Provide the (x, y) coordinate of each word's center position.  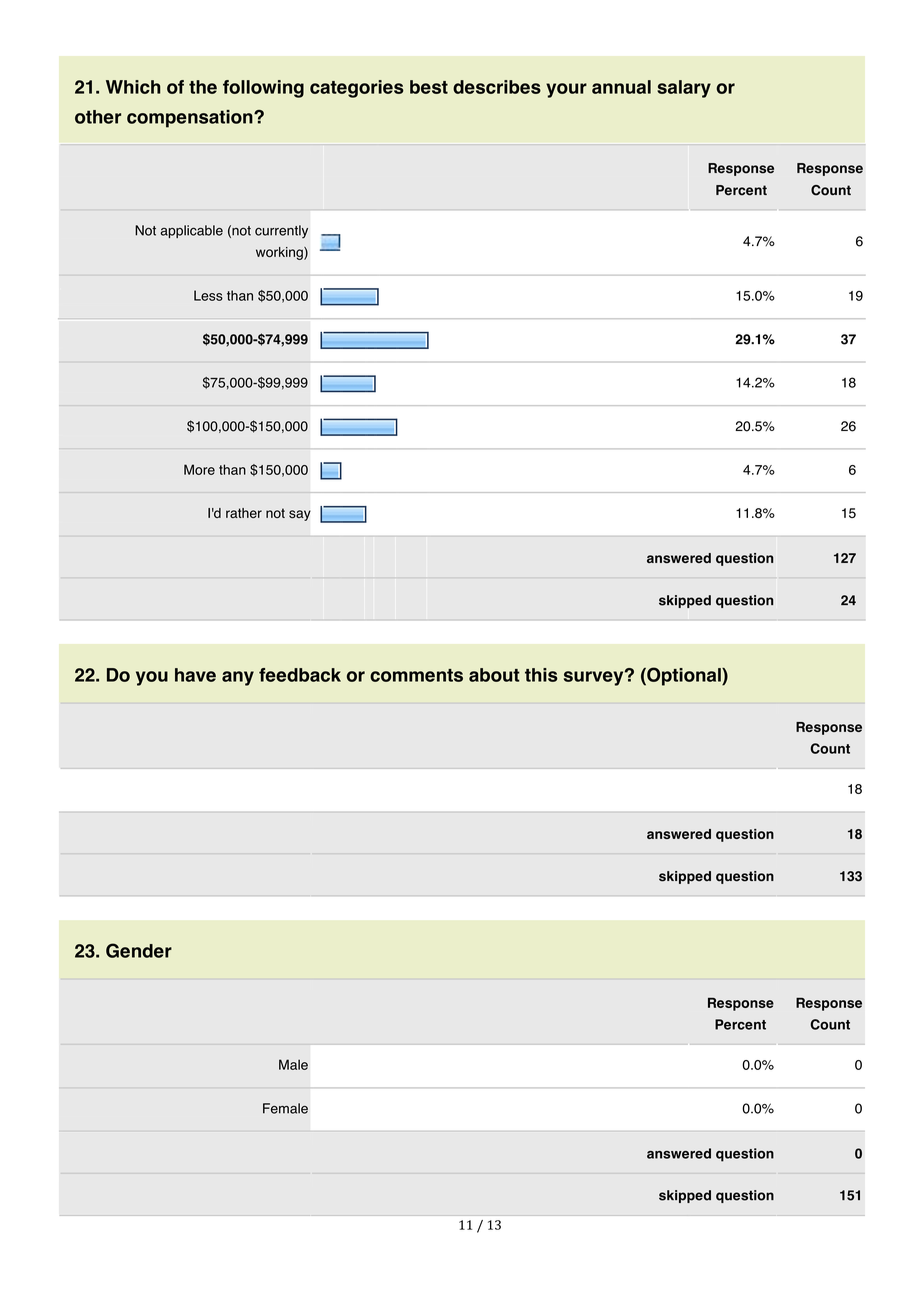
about (494, 675)
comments (416, 675)
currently (281, 231)
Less (208, 295)
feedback (300, 675)
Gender (139, 950)
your (566, 90)
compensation (191, 119)
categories (357, 89)
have (195, 675)
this (541, 675)
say (300, 515)
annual (621, 87)
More (199, 469)
